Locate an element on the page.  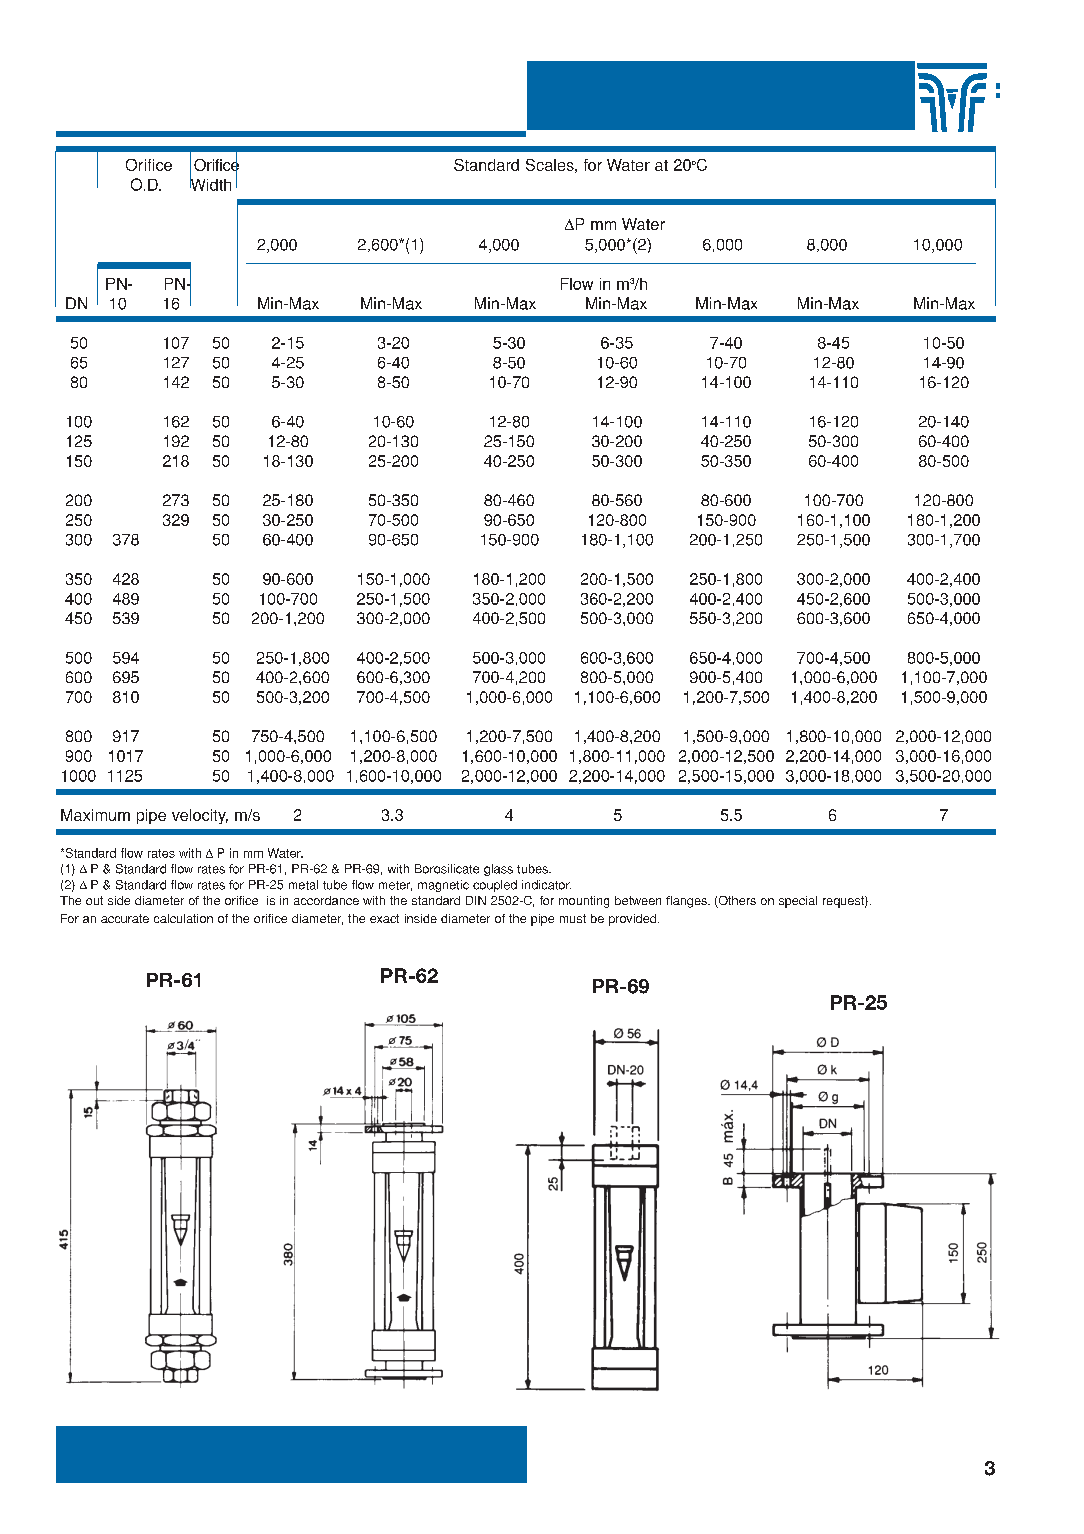
Width is located at coordinates (210, 183).
